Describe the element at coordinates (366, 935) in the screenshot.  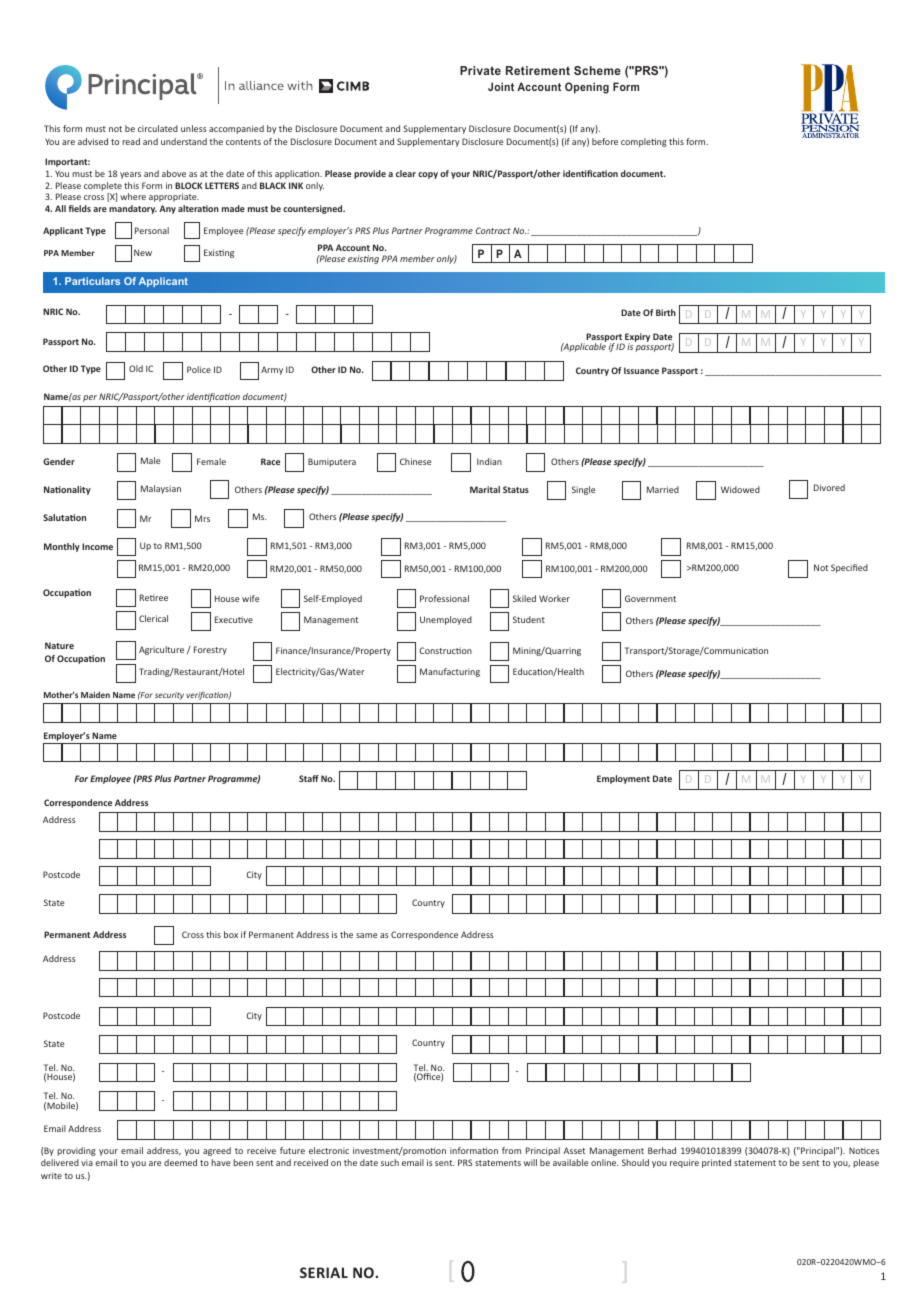
I see `same` at that location.
